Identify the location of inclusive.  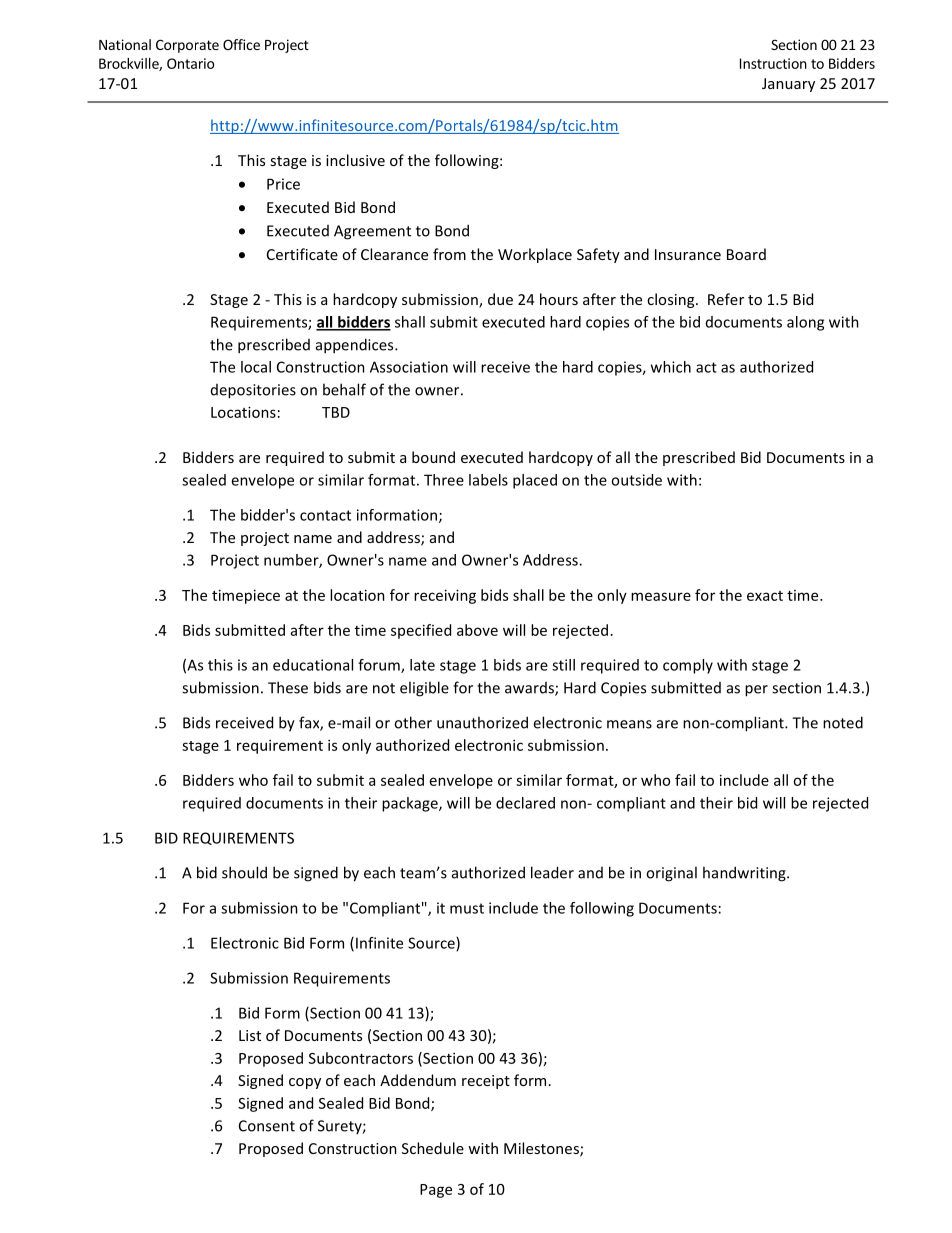
(355, 160).
